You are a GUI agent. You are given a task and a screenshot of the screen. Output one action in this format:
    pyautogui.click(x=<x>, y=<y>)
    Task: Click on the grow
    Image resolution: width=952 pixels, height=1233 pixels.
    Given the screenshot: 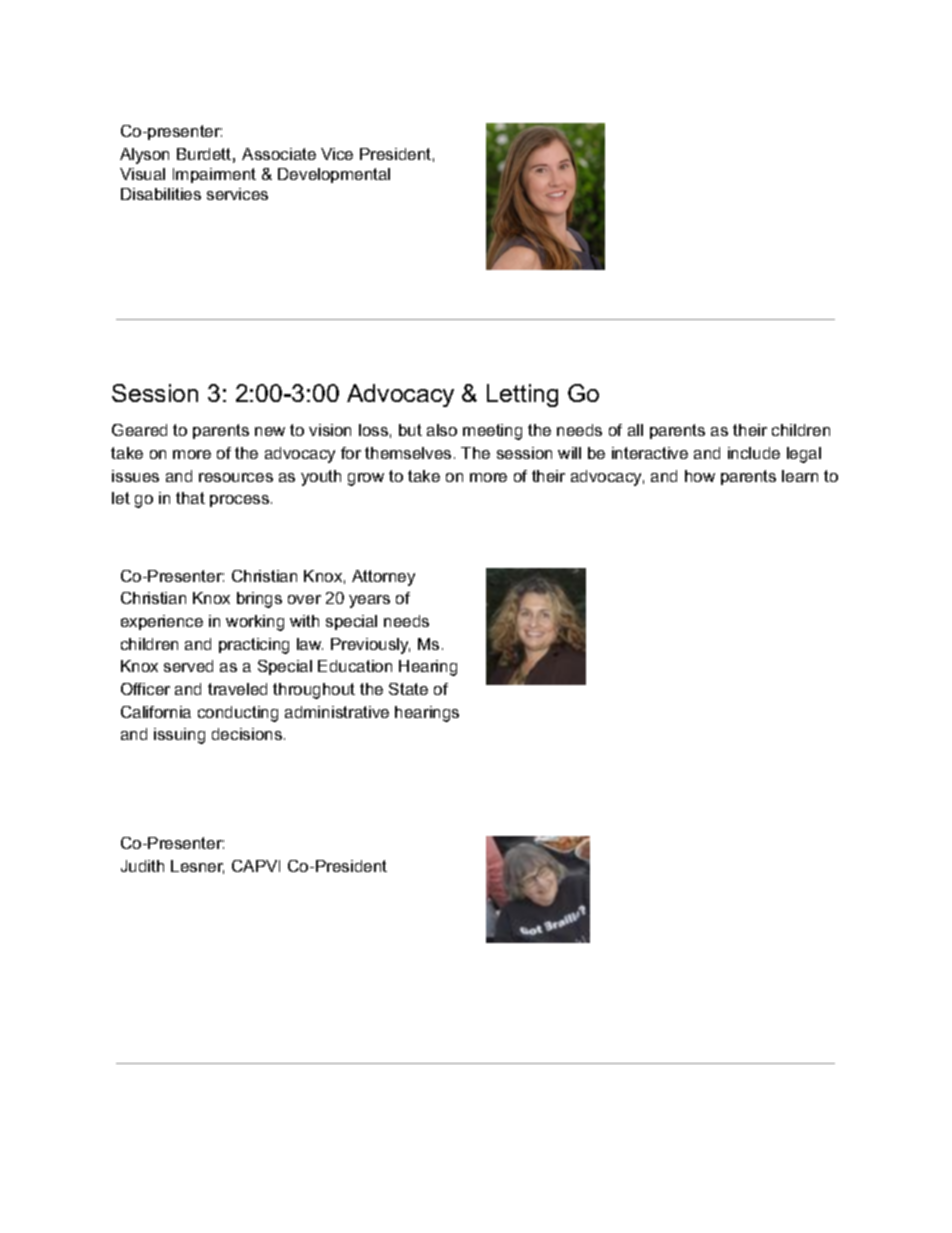 What is the action you would take?
    pyautogui.click(x=366, y=479)
